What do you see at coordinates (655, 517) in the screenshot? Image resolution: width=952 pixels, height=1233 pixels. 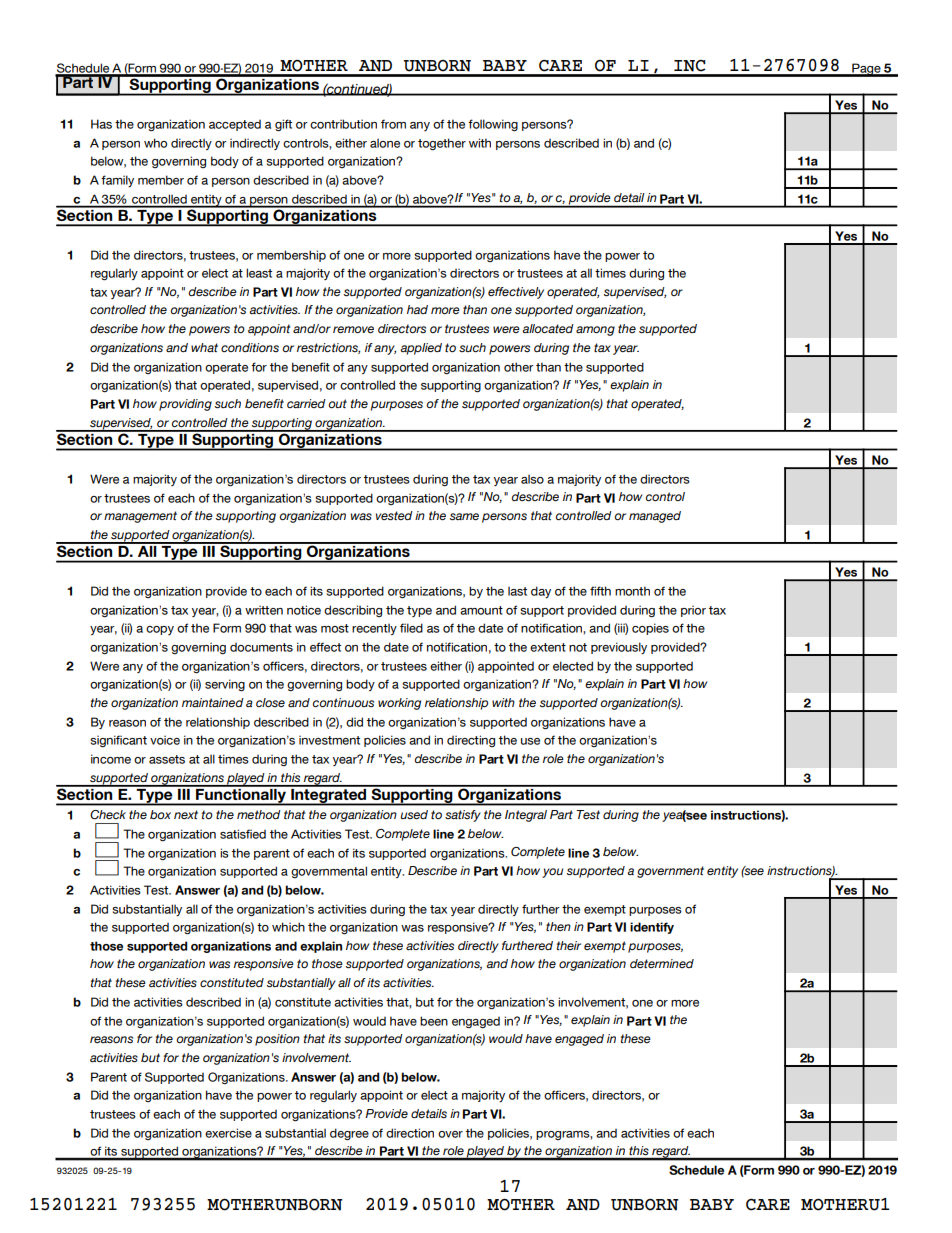 I see `managed` at bounding box center [655, 517].
